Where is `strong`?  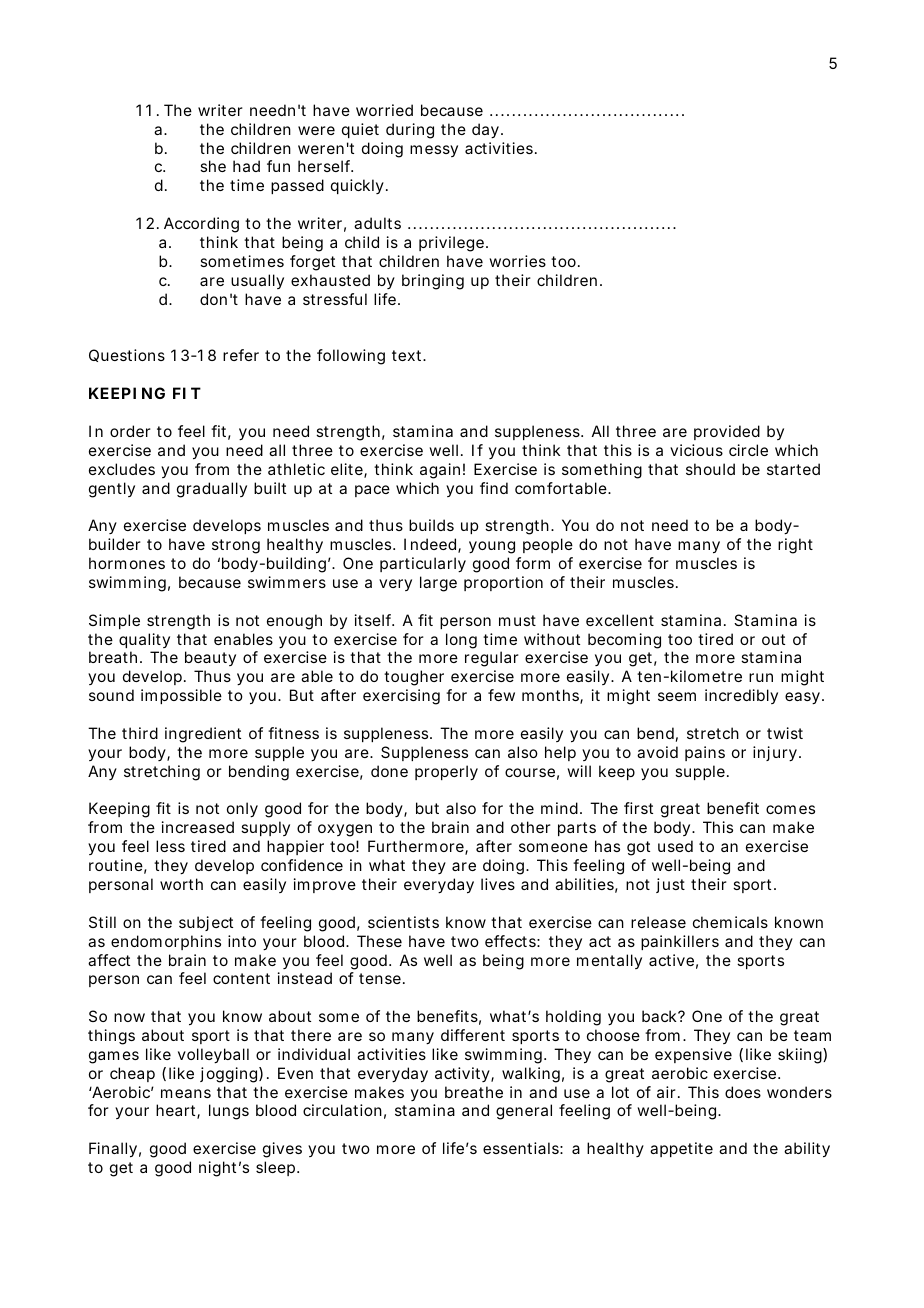
strong is located at coordinates (236, 546).
